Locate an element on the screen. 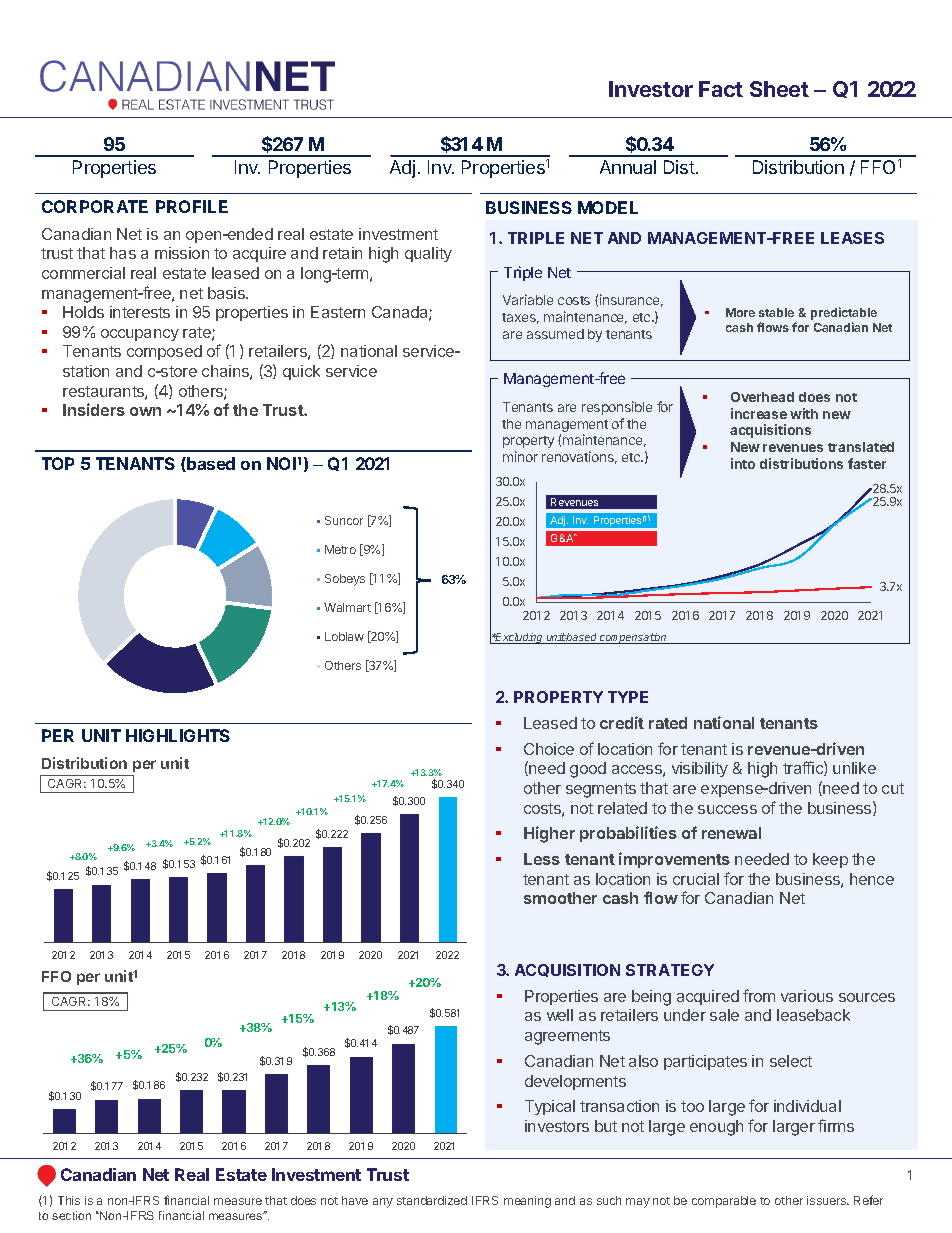  This is located at coordinates (69, 1200).
